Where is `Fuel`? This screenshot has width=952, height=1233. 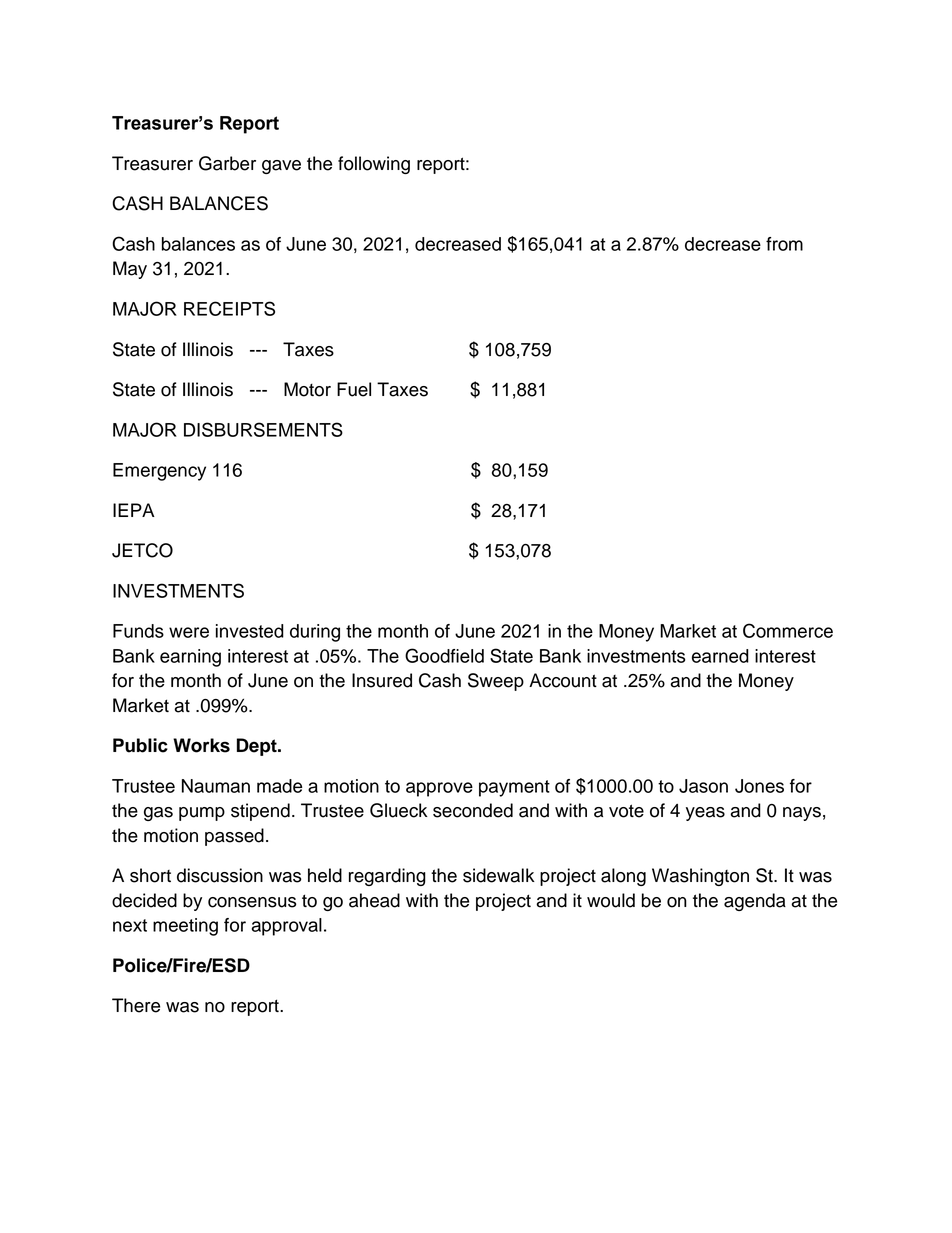
Fuel is located at coordinates (354, 389).
